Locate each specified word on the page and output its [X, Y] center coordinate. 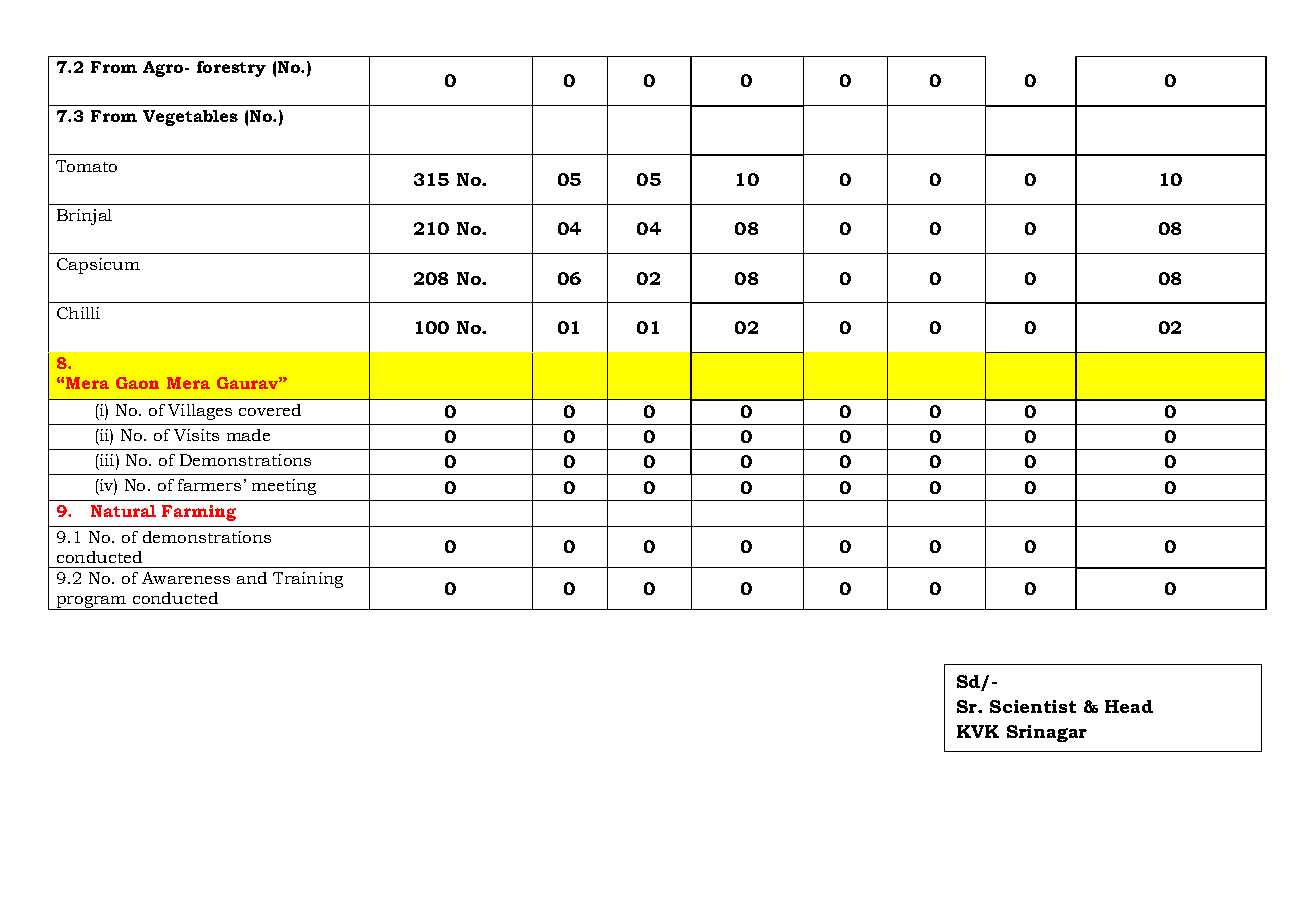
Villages [200, 412]
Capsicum [98, 266]
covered [270, 410]
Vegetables [190, 118]
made [248, 435]
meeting [284, 487]
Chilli [78, 313]
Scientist [1033, 706]
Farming [199, 513]
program [91, 603]
